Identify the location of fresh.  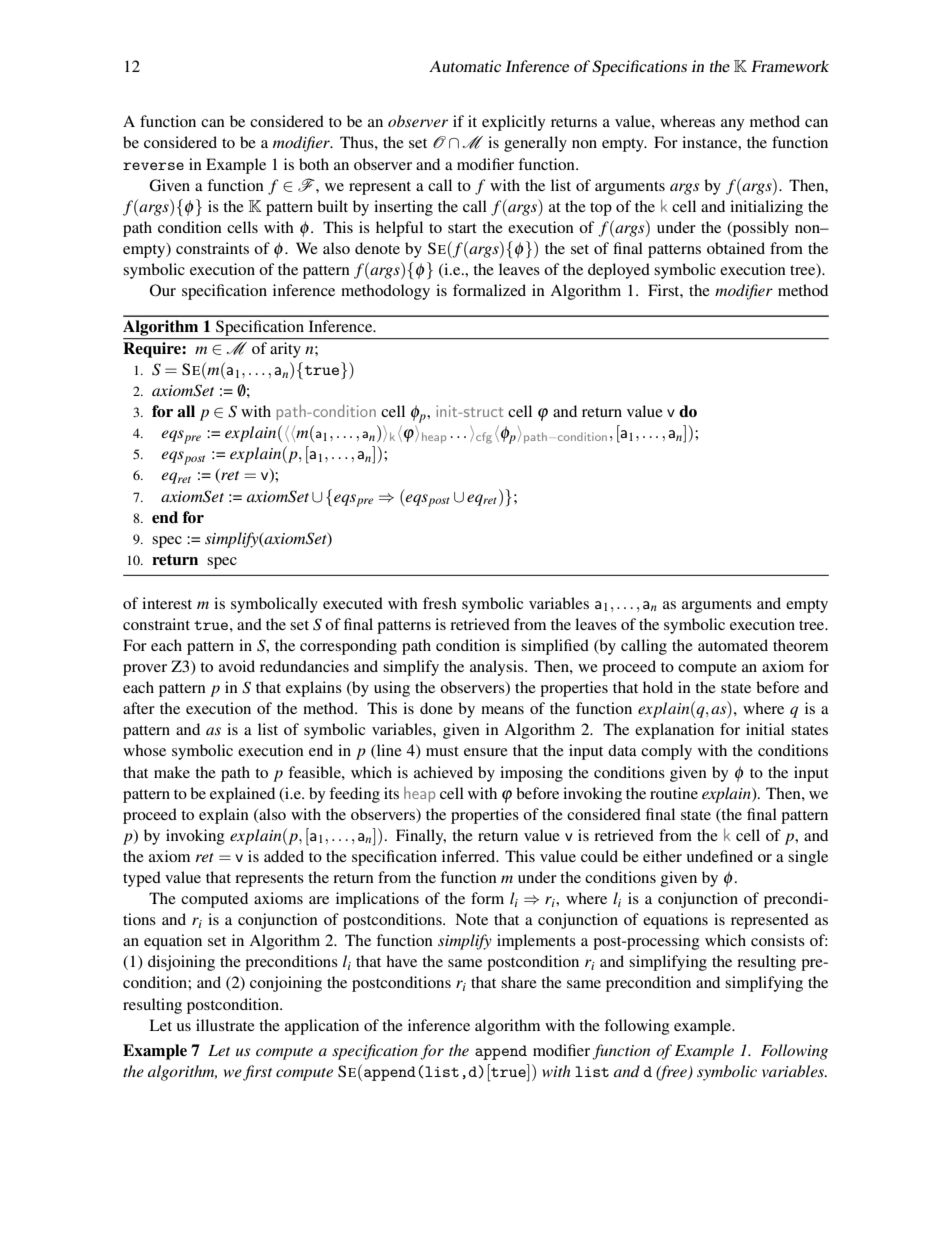
(440, 603).
